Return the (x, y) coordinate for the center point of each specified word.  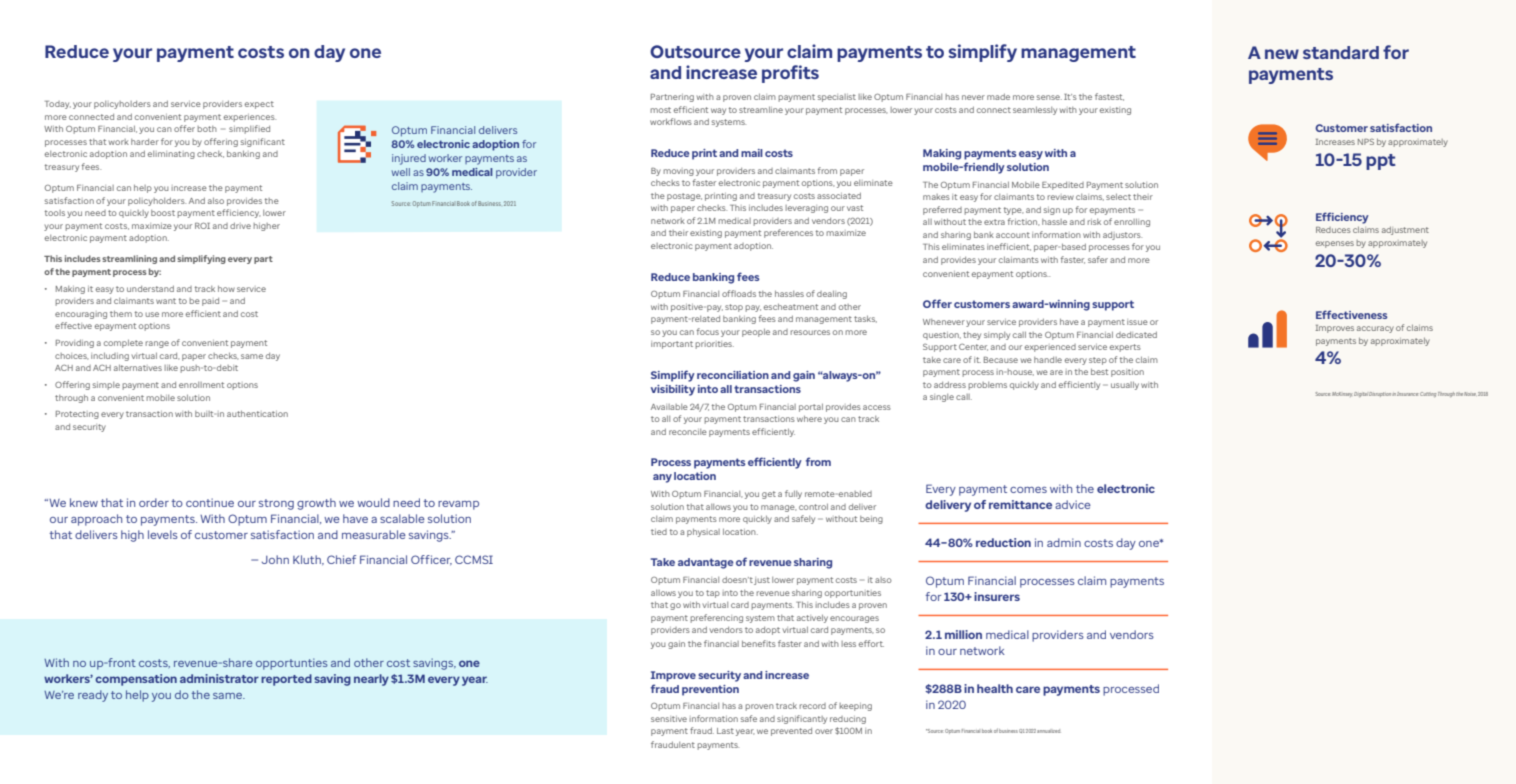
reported (286, 680)
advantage (706, 563)
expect (259, 105)
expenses (1335, 244)
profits (790, 74)
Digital (1361, 394)
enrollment (201, 385)
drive (240, 226)
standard (1341, 52)
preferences (788, 233)
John (275, 559)
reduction (1003, 542)
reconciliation (733, 375)
